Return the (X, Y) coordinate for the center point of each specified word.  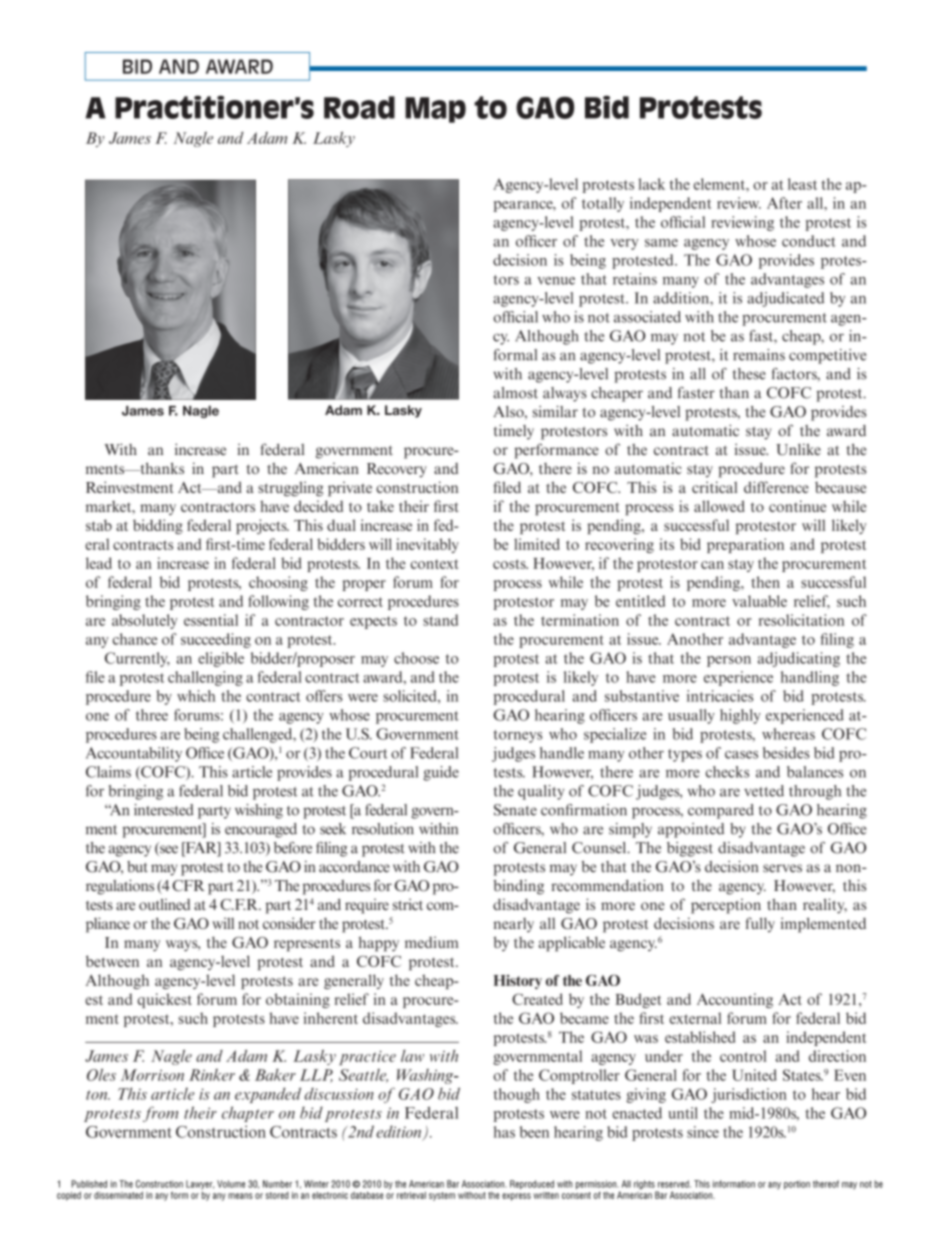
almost (515, 393)
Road (359, 107)
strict (408, 904)
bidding (158, 526)
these (749, 374)
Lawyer (200, 1186)
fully (760, 924)
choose (416, 658)
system (442, 1196)
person (729, 661)
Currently (137, 659)
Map (435, 110)
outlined (164, 904)
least (802, 184)
